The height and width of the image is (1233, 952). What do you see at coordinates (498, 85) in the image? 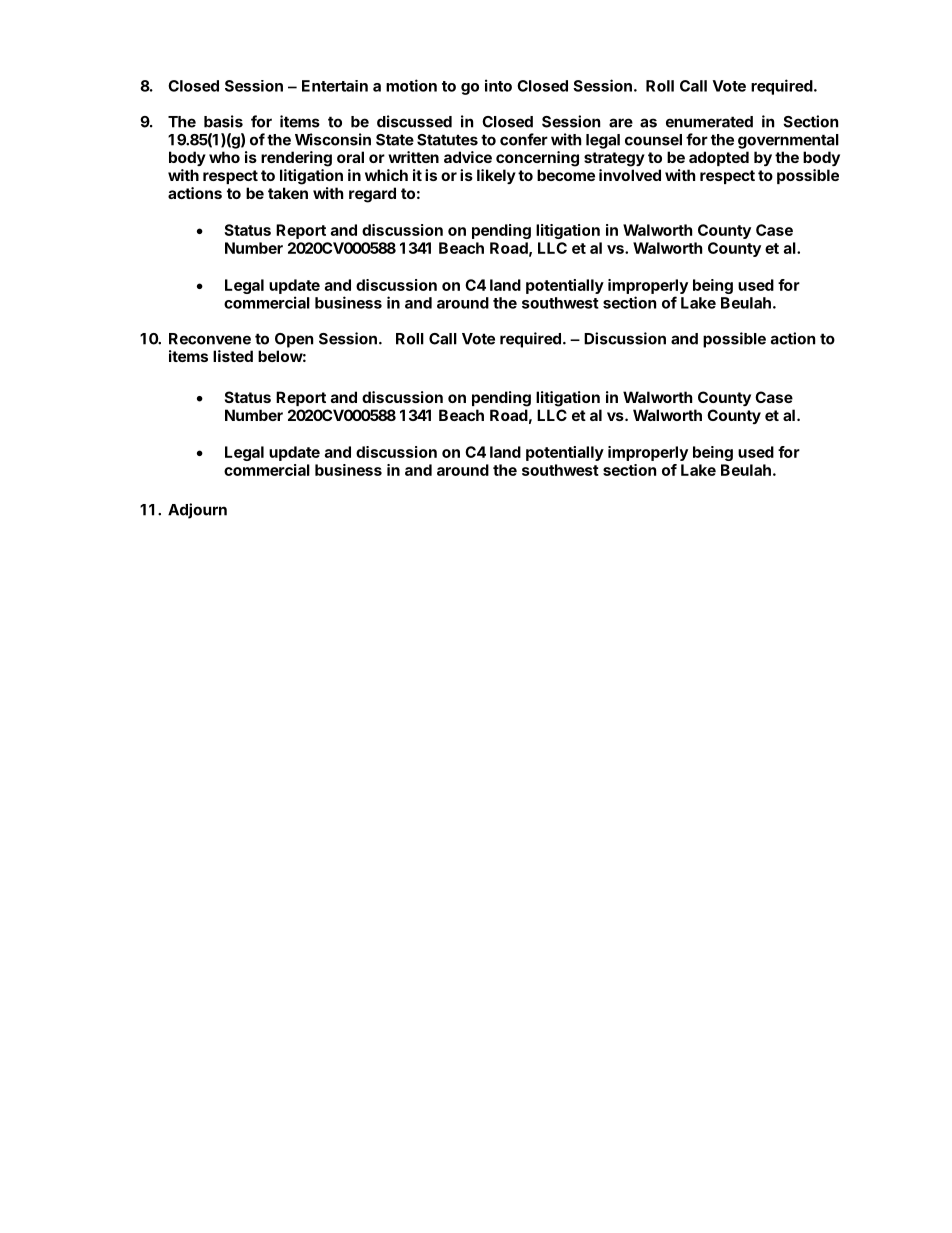
I see `into` at bounding box center [498, 85].
